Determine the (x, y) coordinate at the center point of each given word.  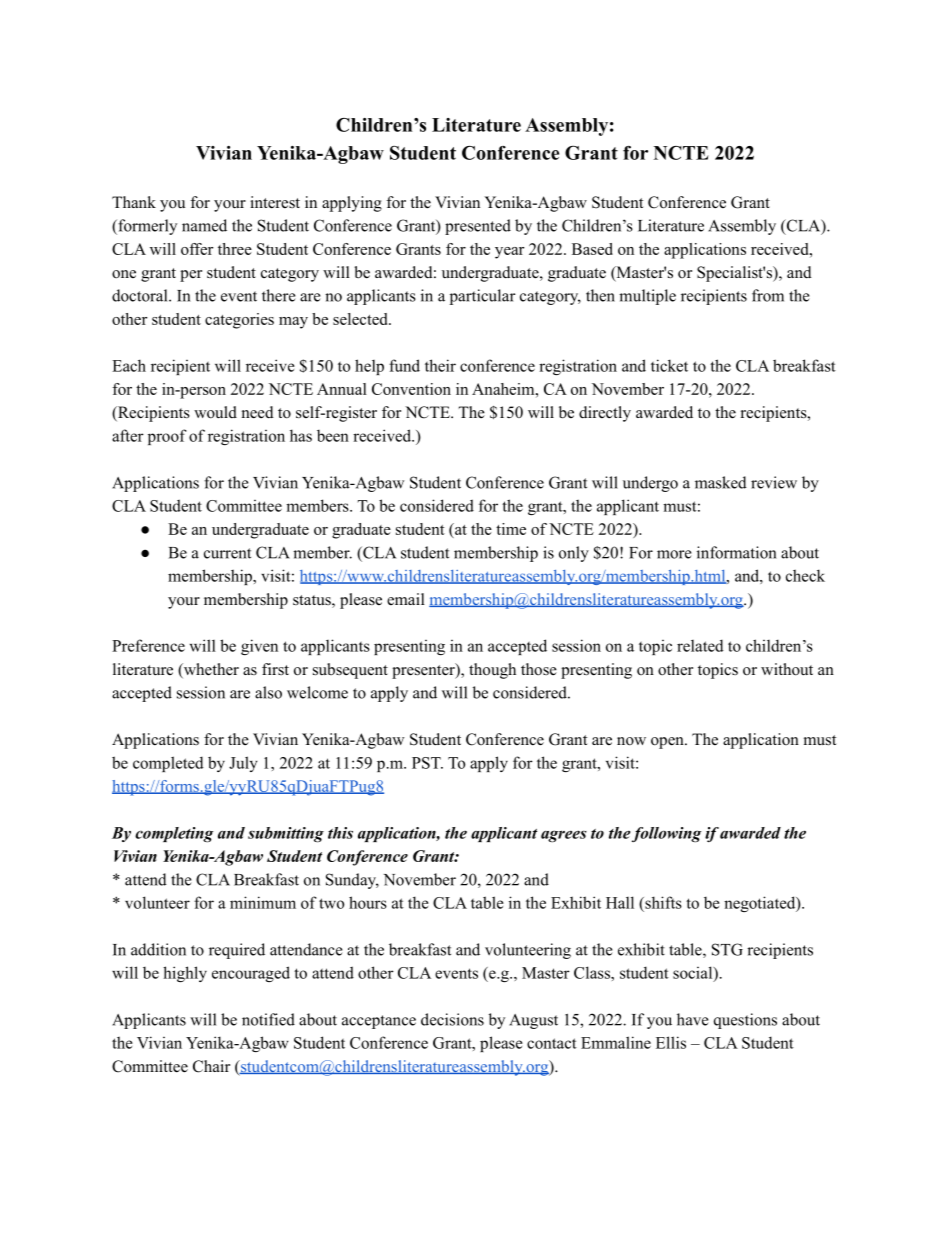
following (666, 834)
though (492, 671)
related (700, 645)
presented (478, 227)
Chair (211, 1066)
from (768, 295)
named (204, 225)
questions (745, 1021)
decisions (452, 1019)
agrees (564, 836)
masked (721, 482)
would (215, 412)
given (259, 647)
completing (174, 834)
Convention (411, 389)
